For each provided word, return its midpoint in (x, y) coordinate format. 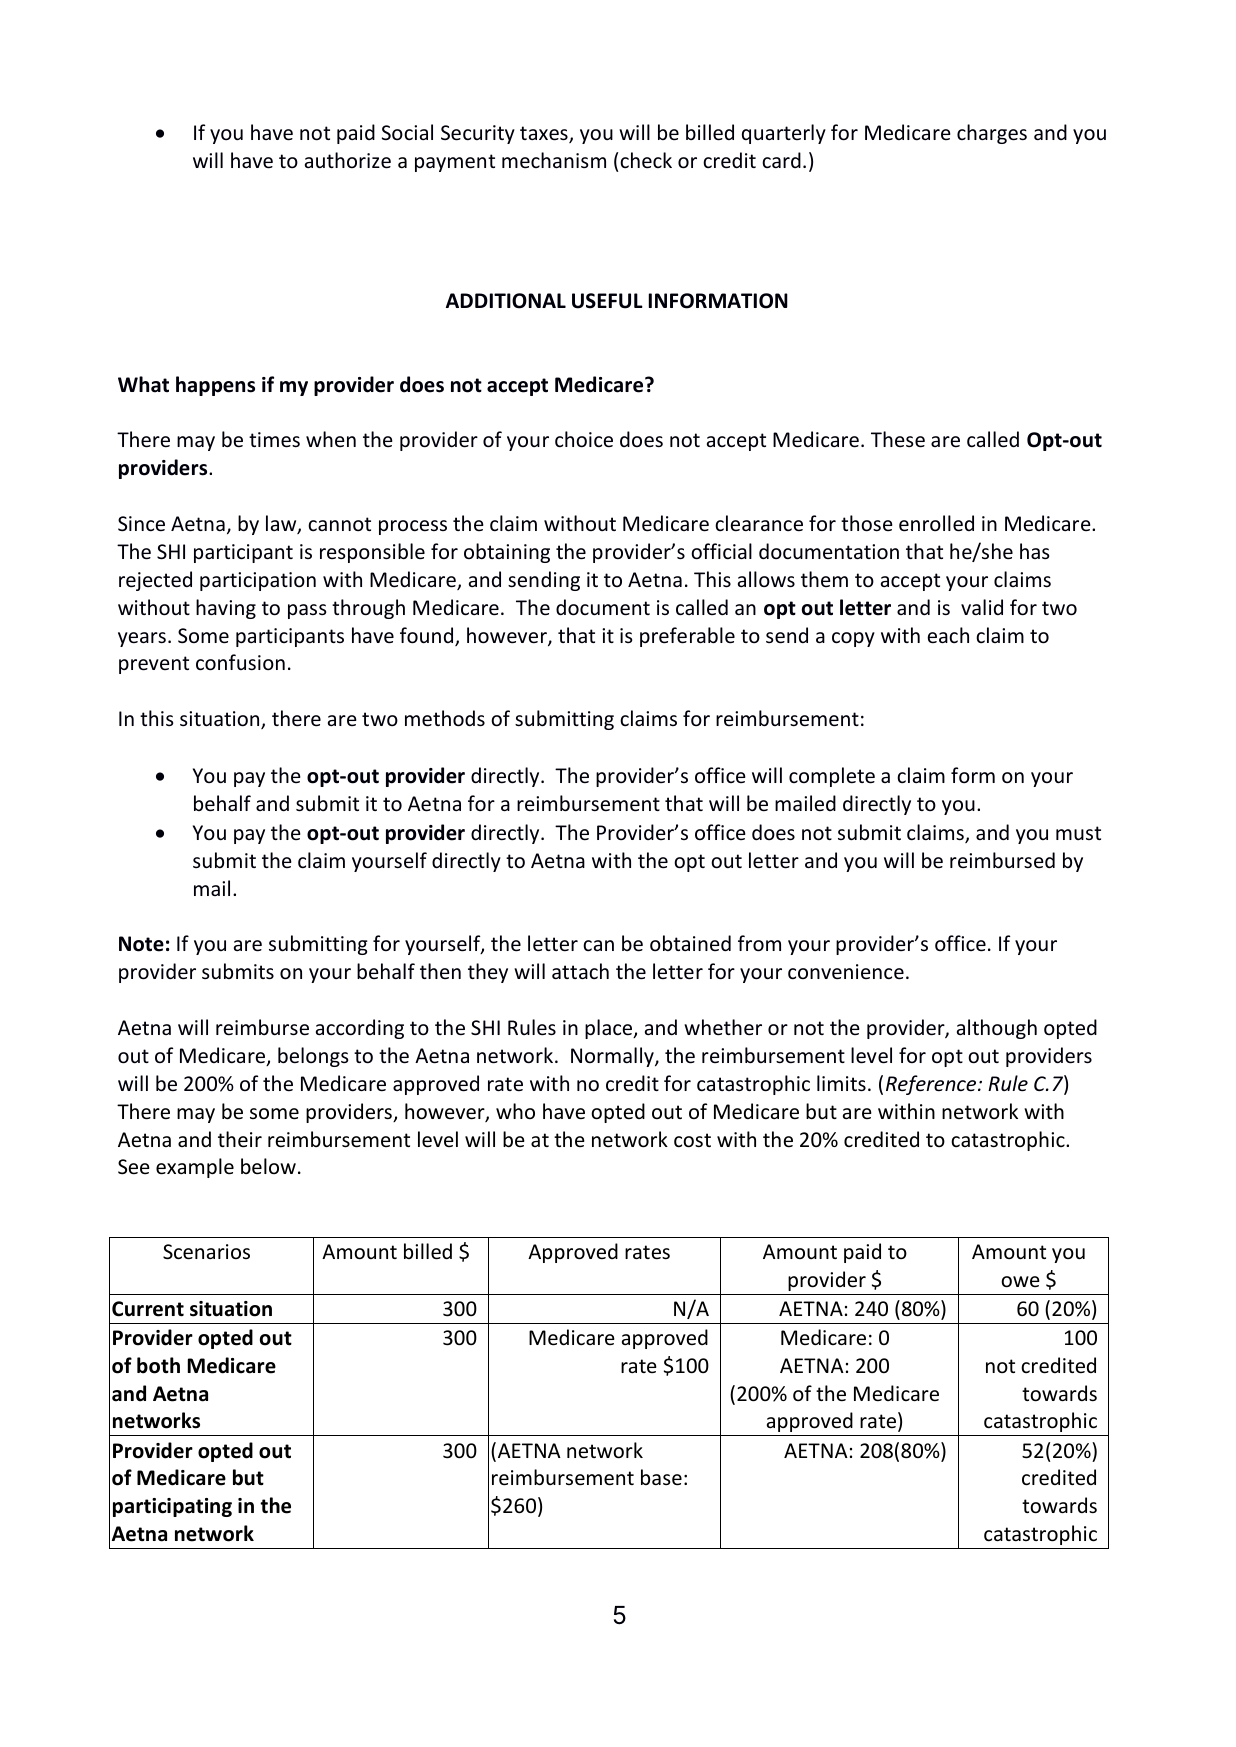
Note (141, 944)
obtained (690, 943)
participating (172, 1507)
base (661, 1477)
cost (692, 1140)
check (646, 160)
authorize (348, 160)
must (1078, 833)
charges (992, 134)
